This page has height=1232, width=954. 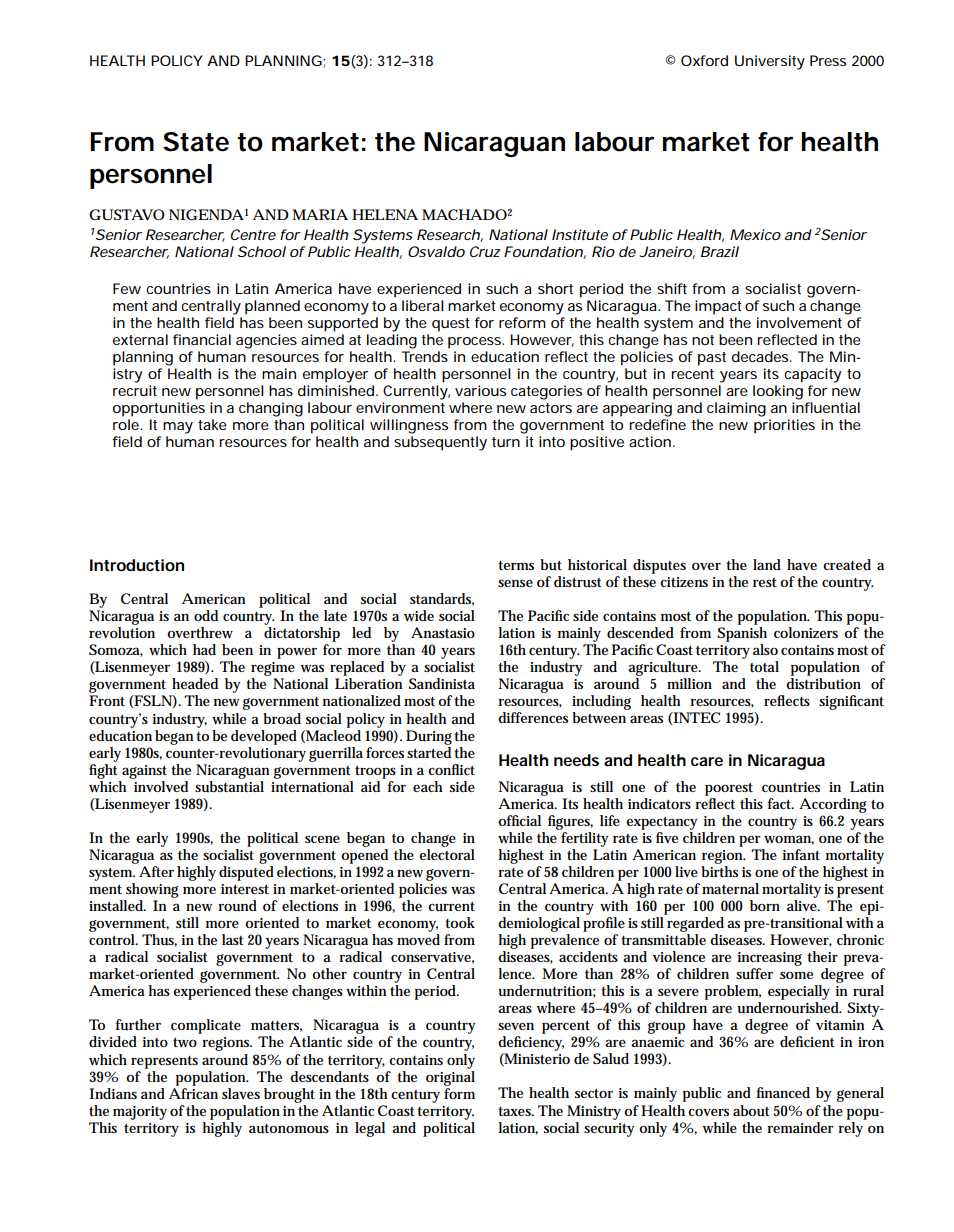 What do you see at coordinates (783, 1092) in the page?
I see `financed` at bounding box center [783, 1092].
